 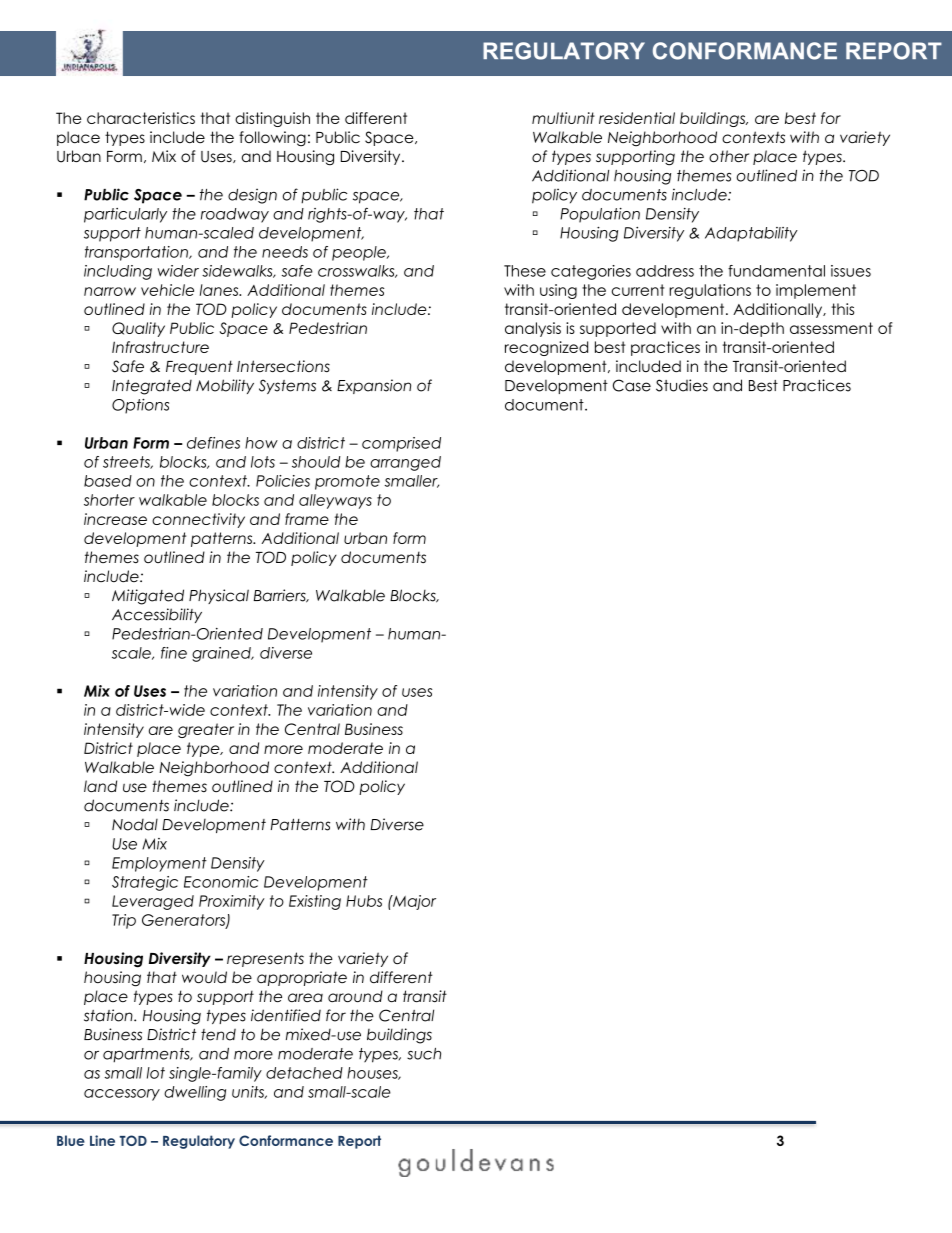 What do you see at coordinates (307, 519) in the document?
I see `frame` at bounding box center [307, 519].
